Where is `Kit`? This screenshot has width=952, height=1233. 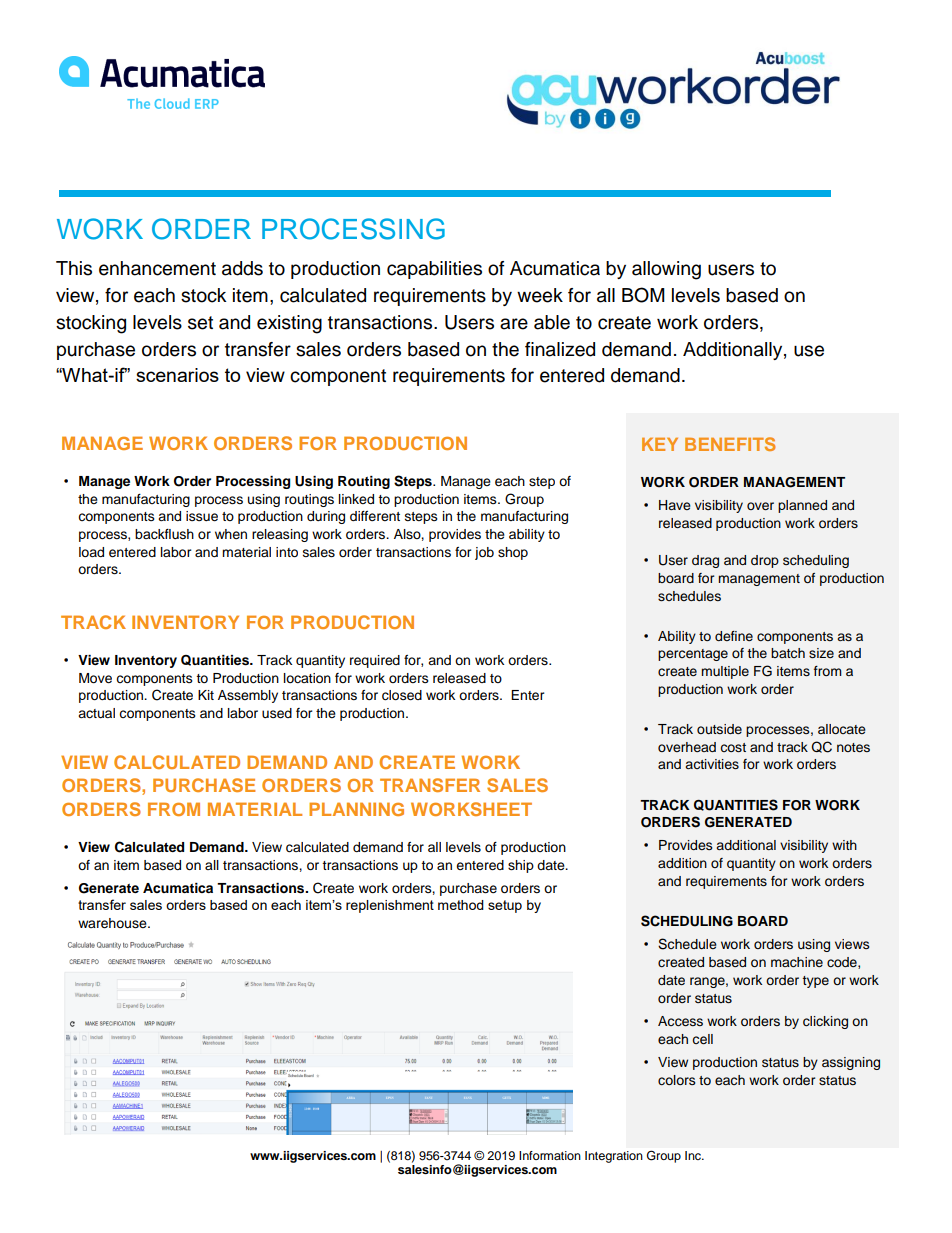 Kit is located at coordinates (206, 695).
